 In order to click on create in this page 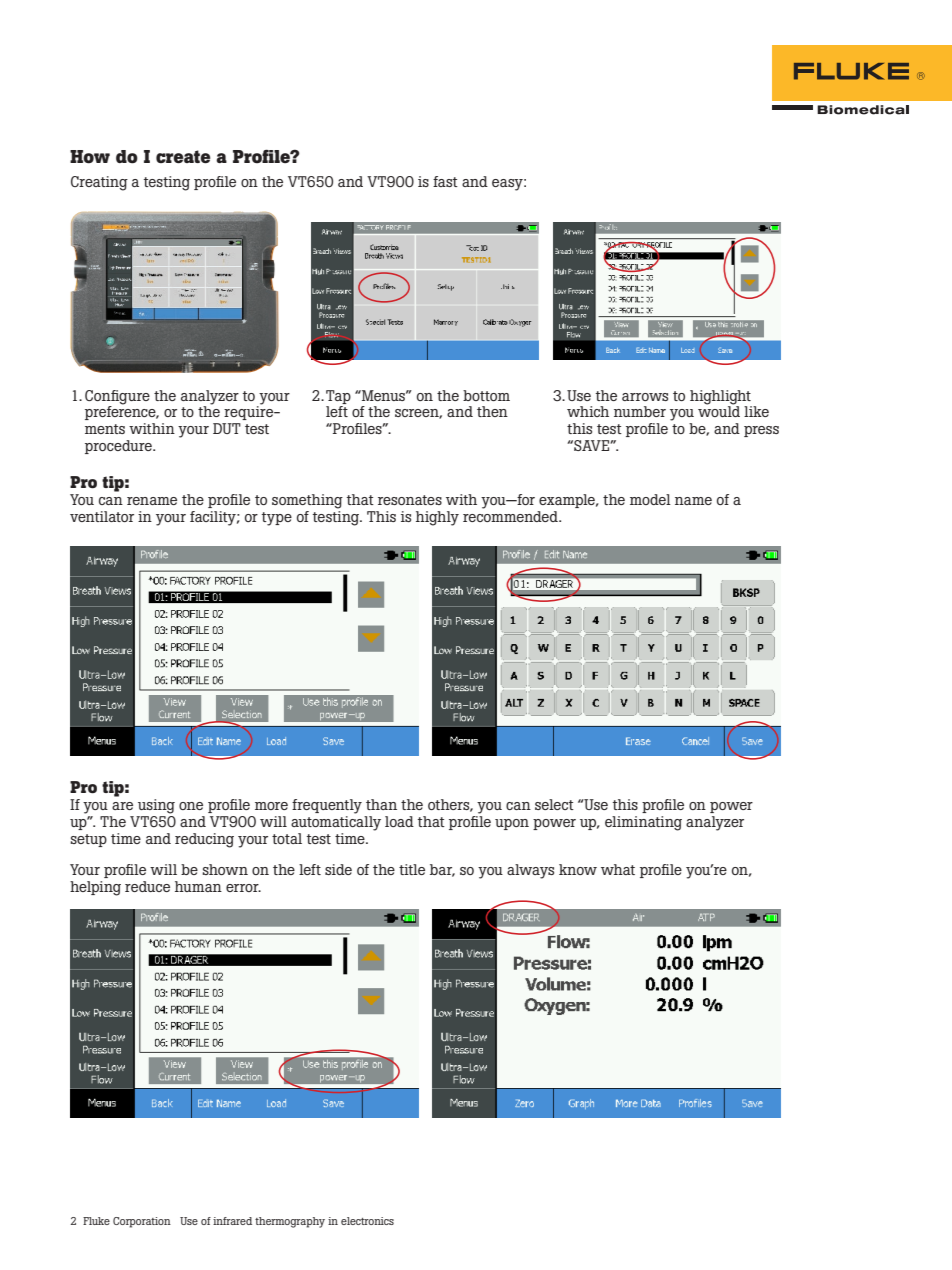, I will do `click(183, 157)`.
